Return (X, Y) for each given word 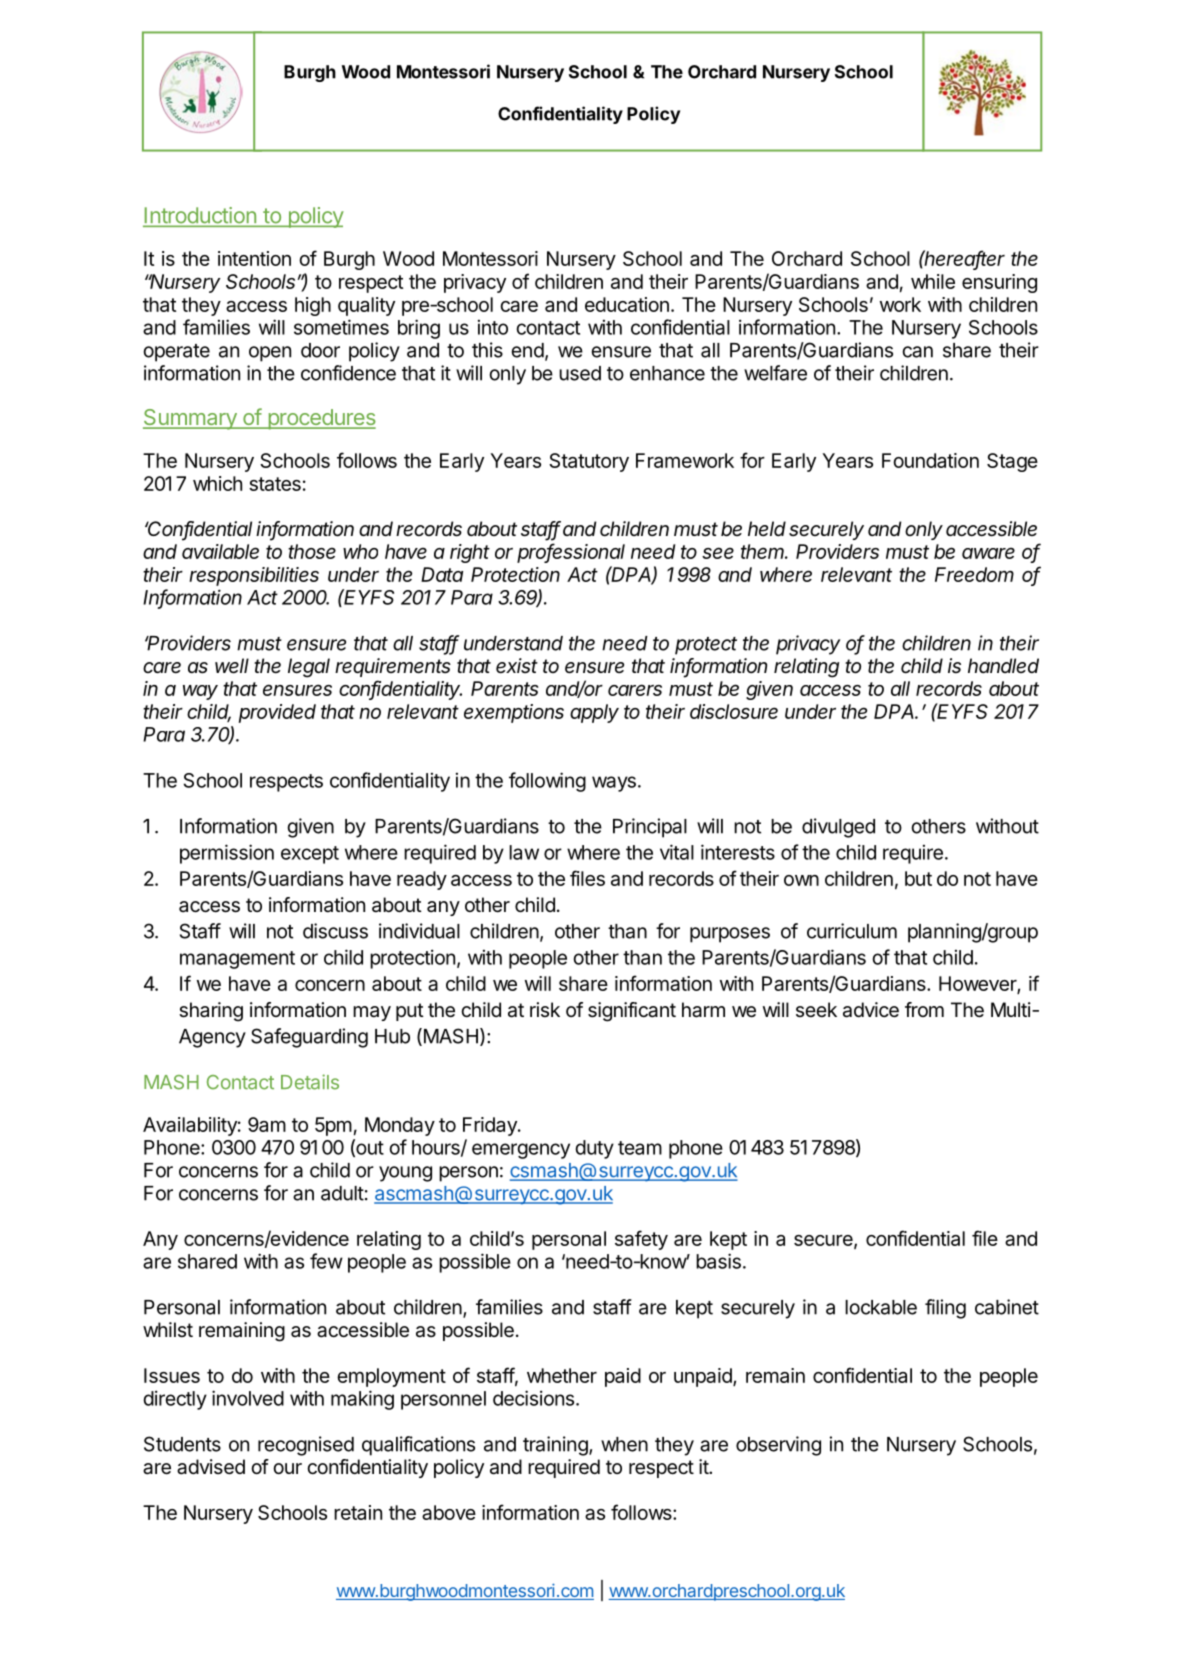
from (924, 1009)
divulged (838, 828)
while (933, 281)
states (275, 484)
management (237, 960)
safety (641, 1240)
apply (594, 713)
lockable (881, 1307)
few (326, 1261)
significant (632, 1012)
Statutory (589, 462)
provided (277, 713)
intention (254, 258)
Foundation (930, 460)
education (627, 304)
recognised (306, 1446)
